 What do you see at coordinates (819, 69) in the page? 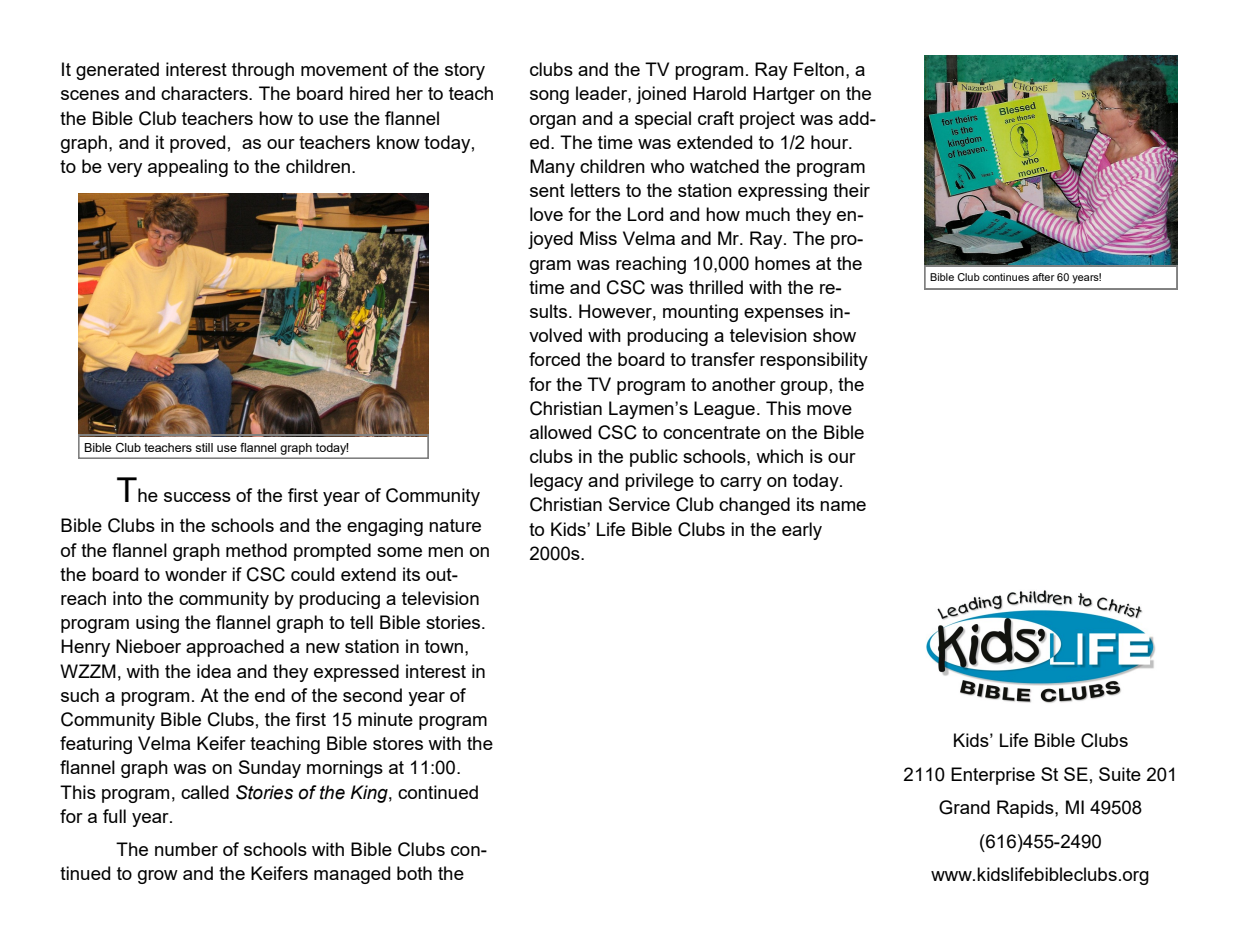
I see `Felton` at bounding box center [819, 69].
